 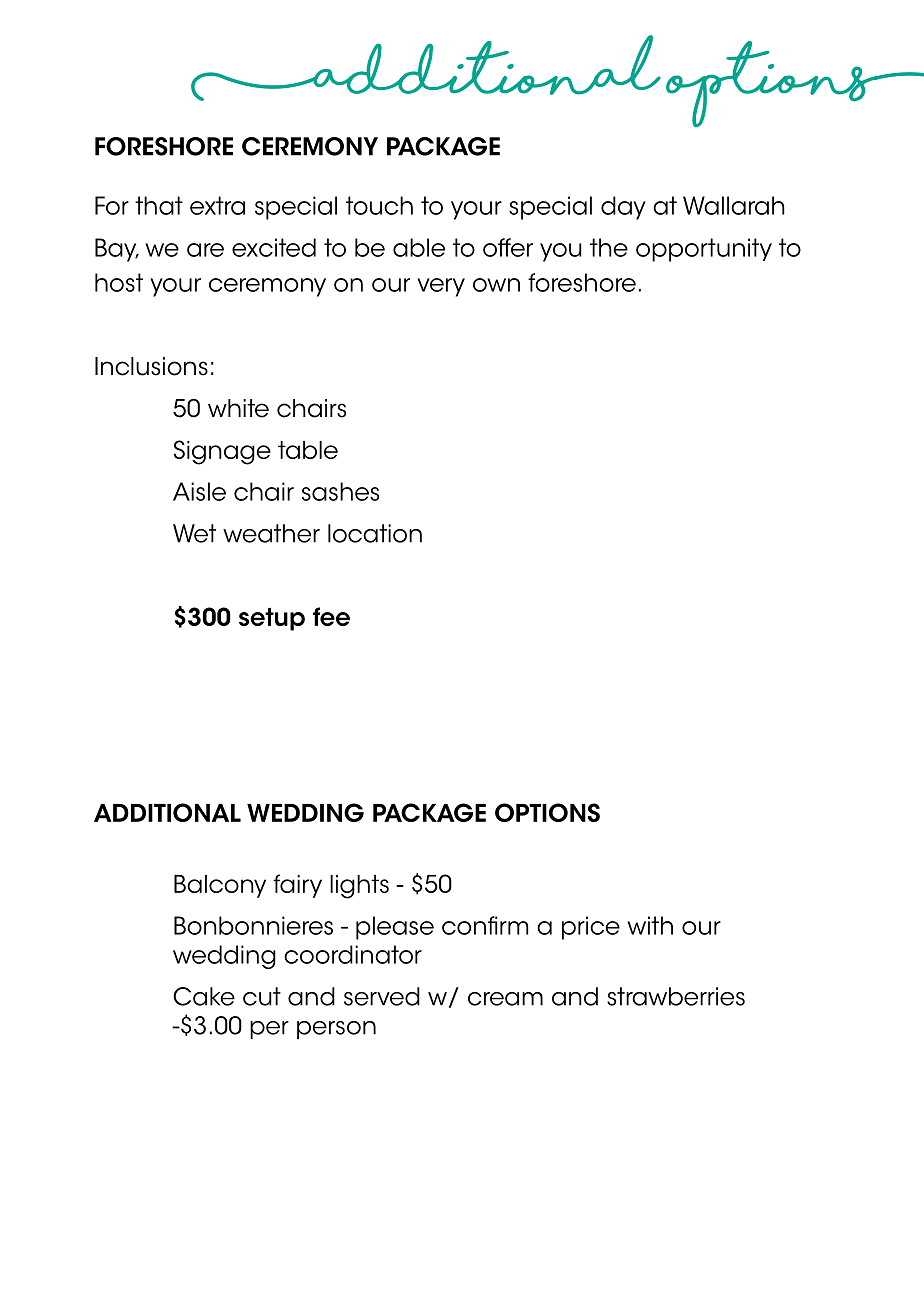 What do you see at coordinates (205, 250) in the screenshot?
I see `are` at bounding box center [205, 250].
